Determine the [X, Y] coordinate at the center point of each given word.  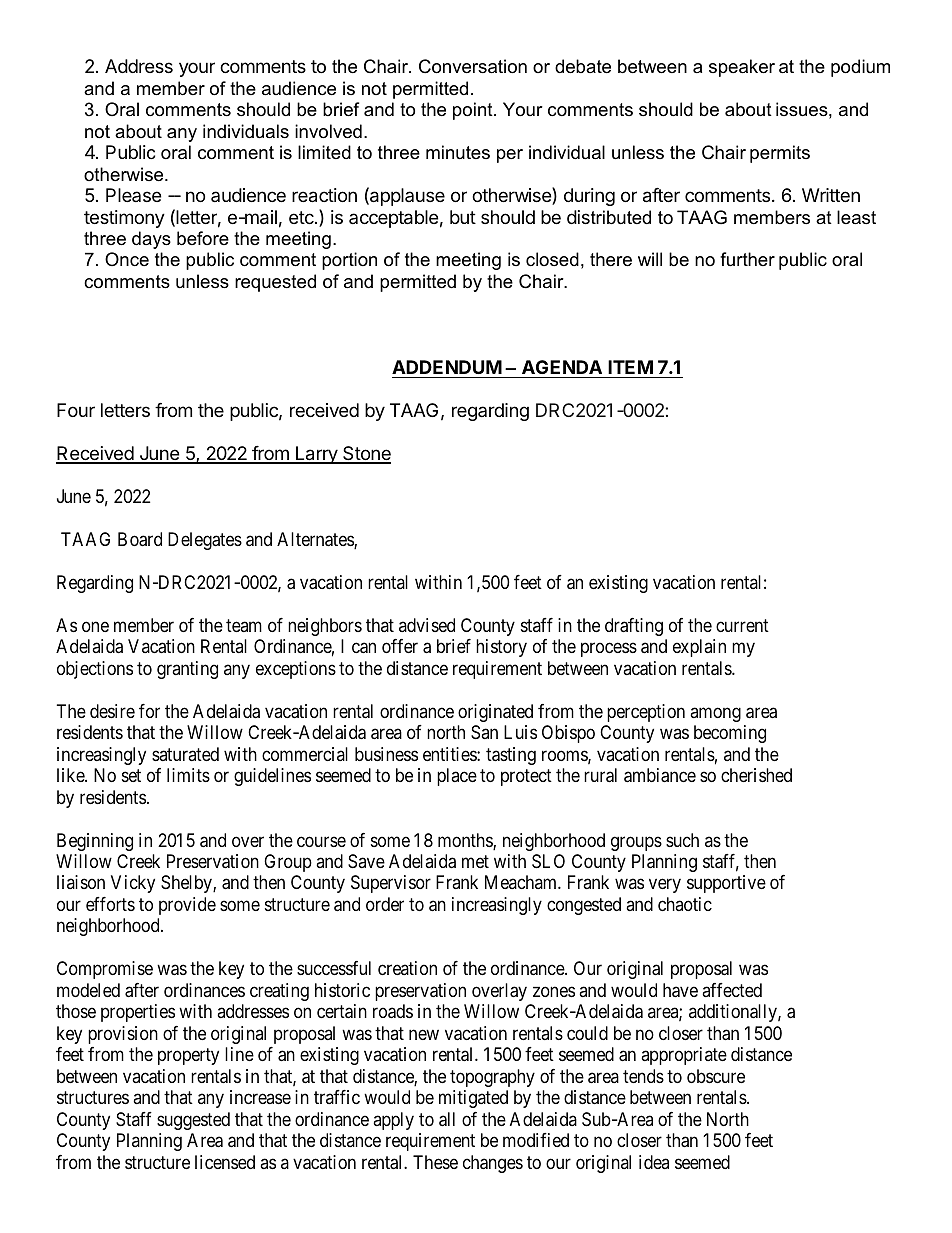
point [474, 111]
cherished [756, 775]
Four [76, 410]
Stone [366, 454]
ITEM [630, 367]
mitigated [473, 1099]
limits [188, 775]
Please [133, 195]
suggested [193, 1121]
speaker [742, 68]
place [457, 777]
